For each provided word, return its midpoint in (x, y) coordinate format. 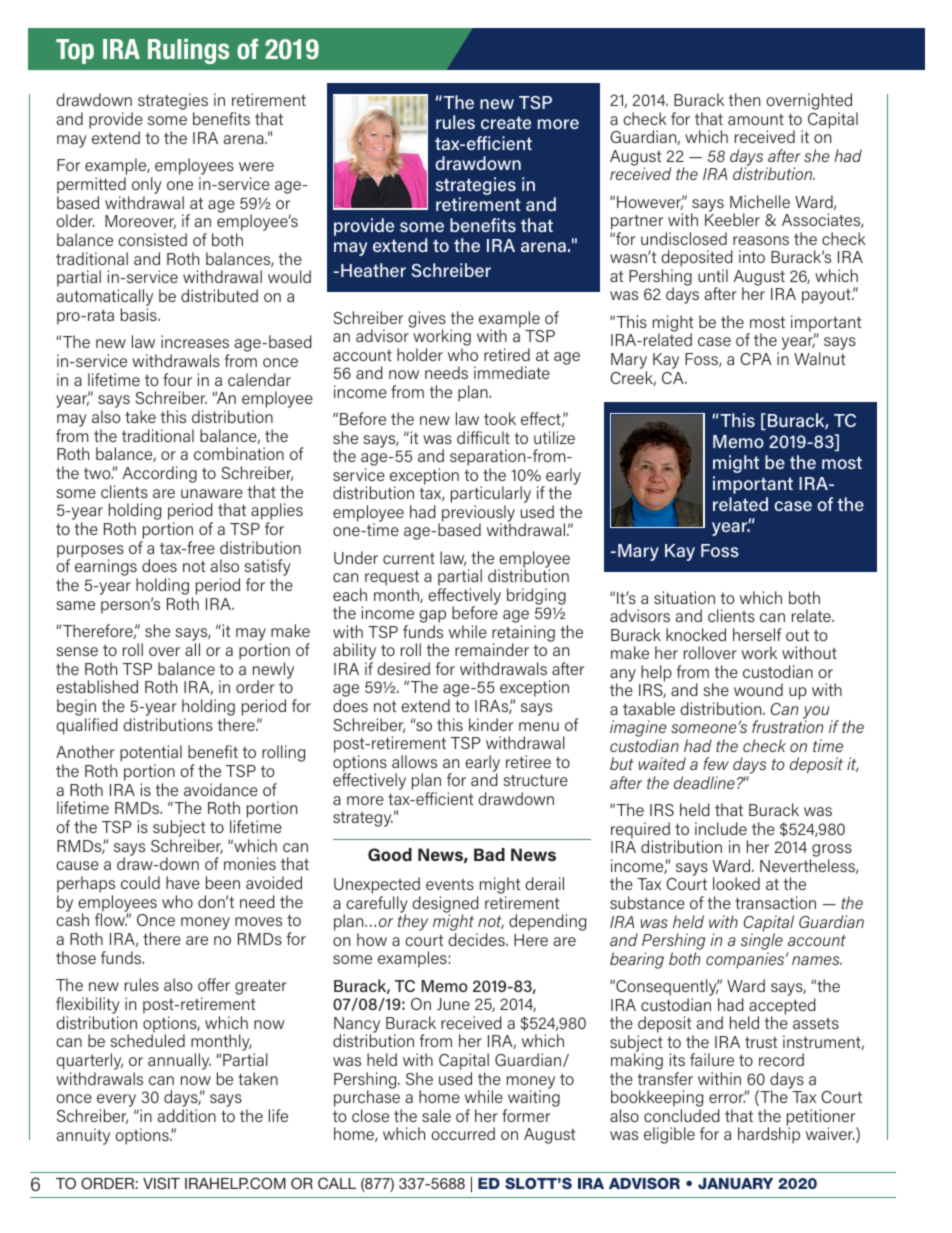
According (160, 474)
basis (140, 314)
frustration (787, 726)
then (744, 99)
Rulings (188, 51)
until (713, 275)
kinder (491, 724)
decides (477, 939)
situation (684, 597)
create (506, 122)
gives (427, 320)
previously (478, 514)
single (762, 942)
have (183, 882)
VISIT (161, 1183)
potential (151, 755)
